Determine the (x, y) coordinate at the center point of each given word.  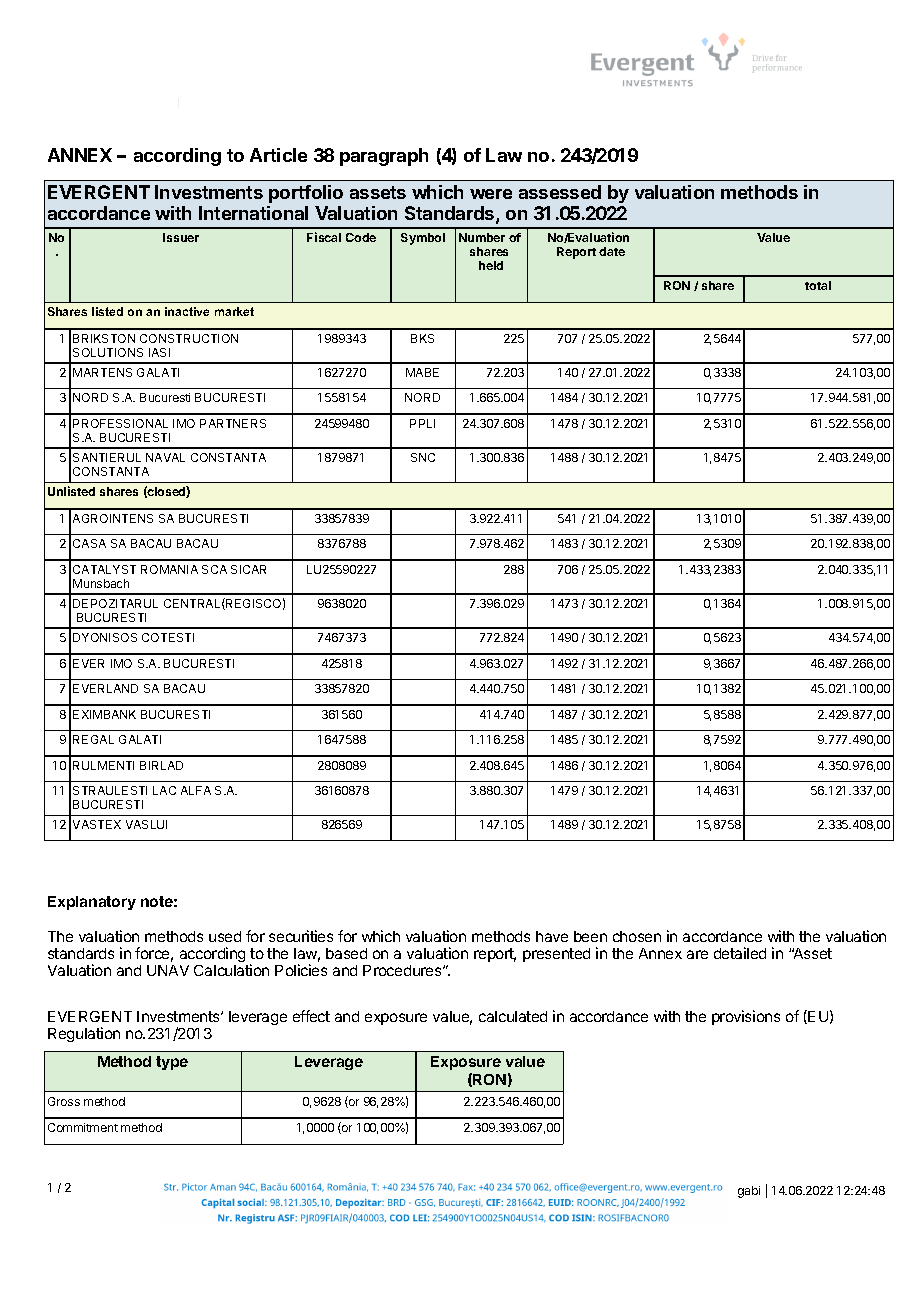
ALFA (196, 790)
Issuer (181, 237)
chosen (637, 936)
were (491, 194)
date (612, 251)
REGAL (93, 739)
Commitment (83, 1127)
